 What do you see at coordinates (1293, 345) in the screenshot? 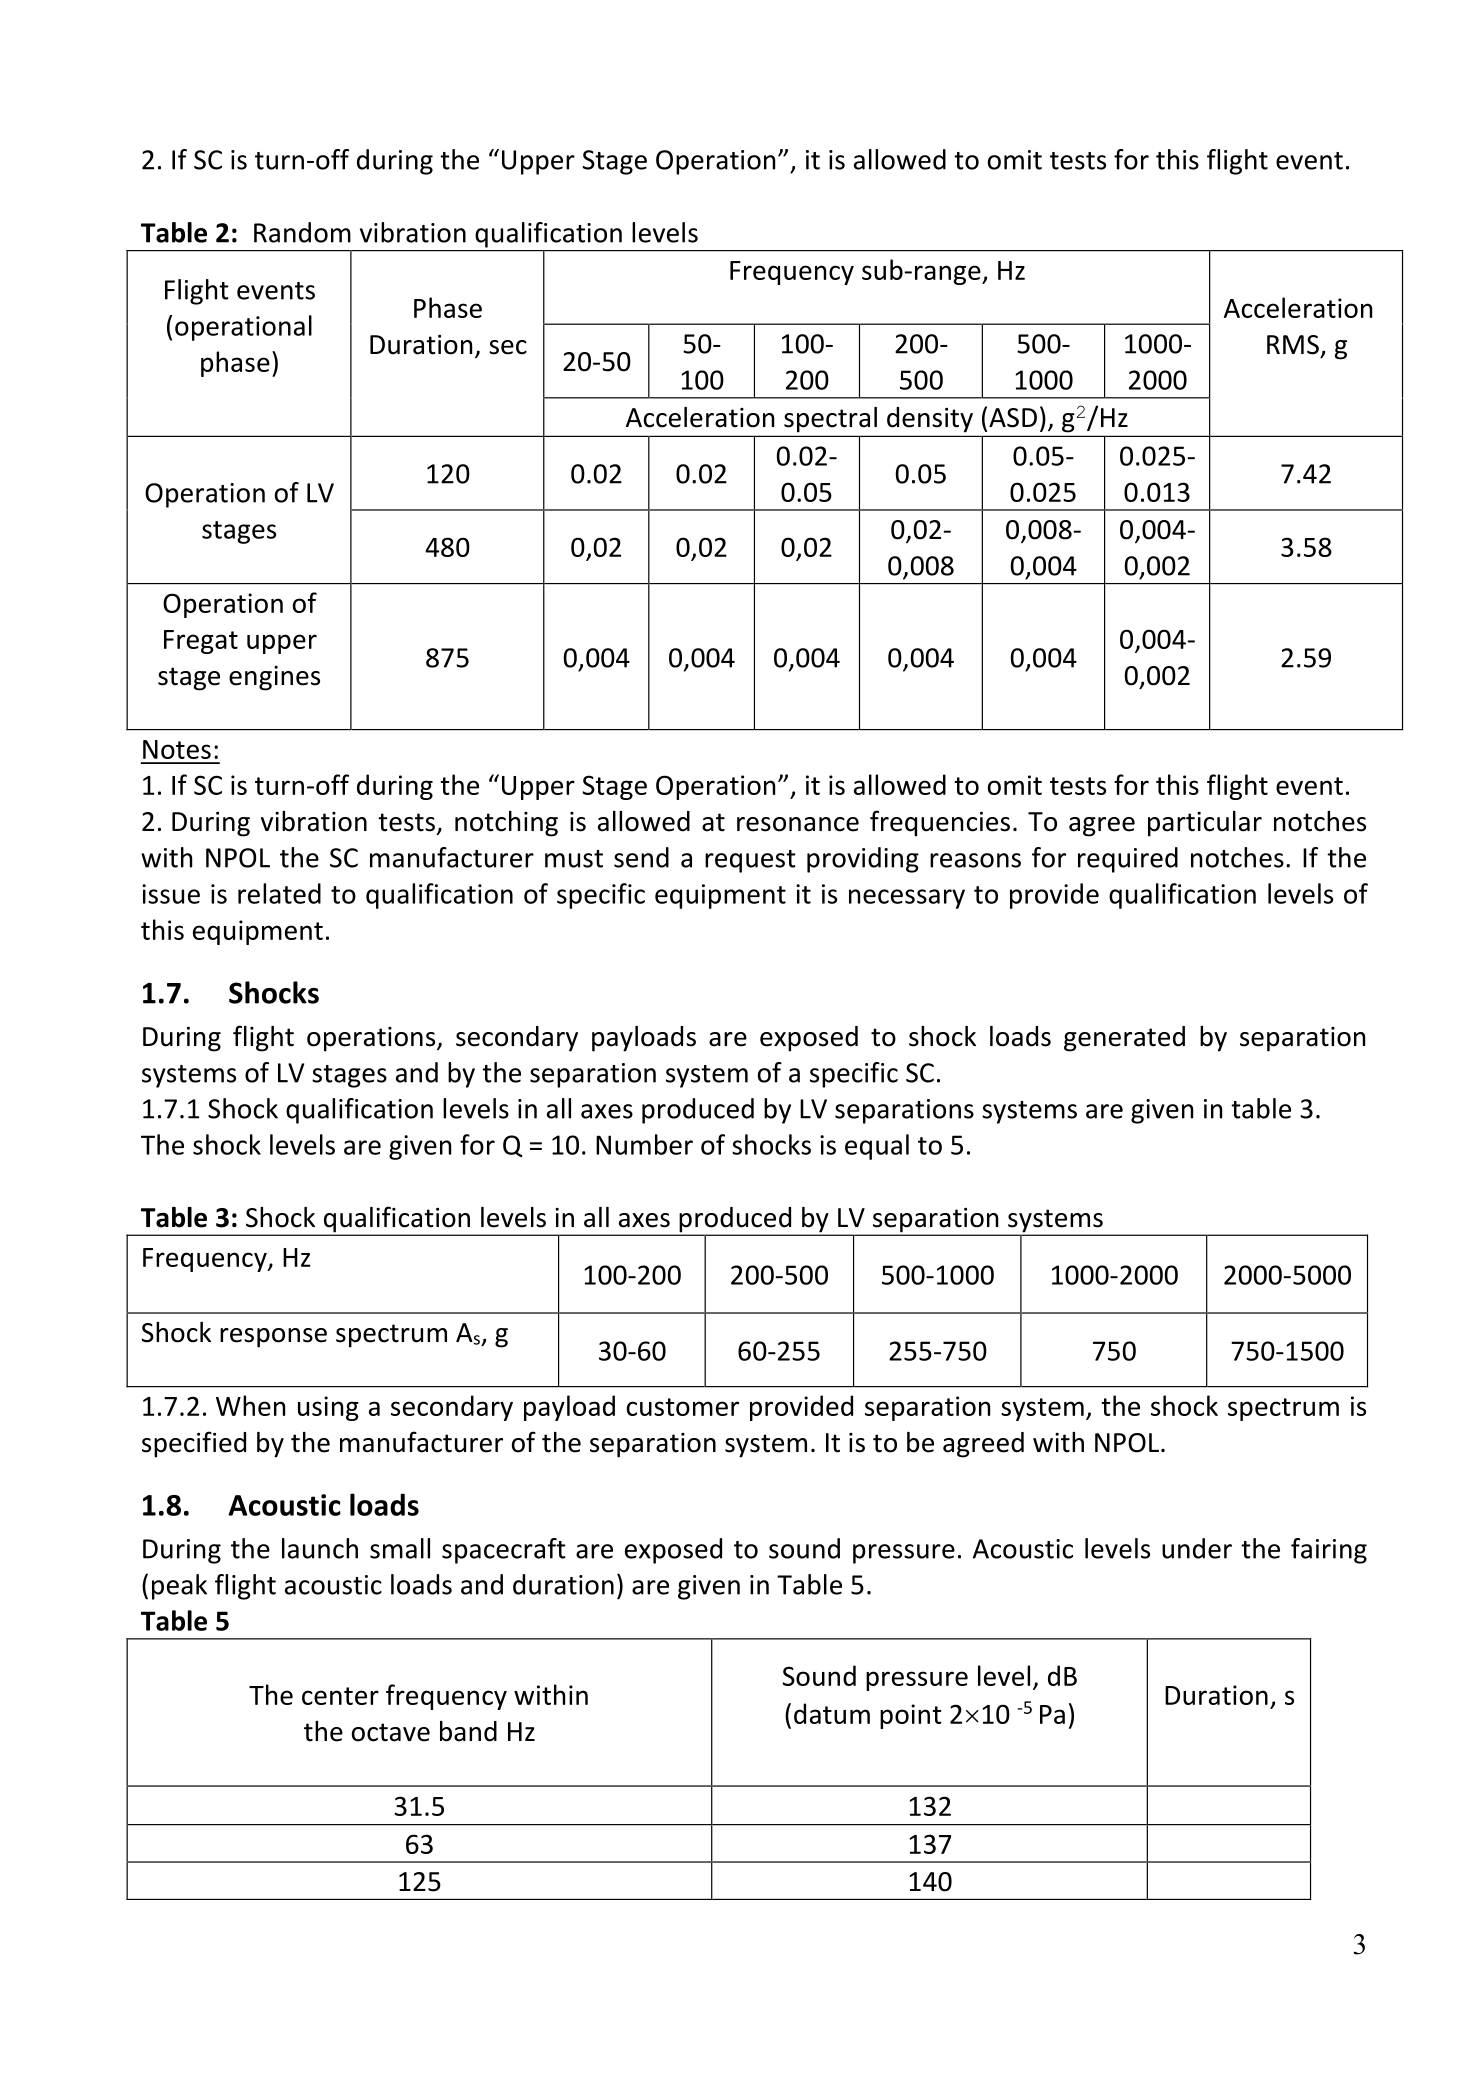
I see `RMS` at bounding box center [1293, 345].
